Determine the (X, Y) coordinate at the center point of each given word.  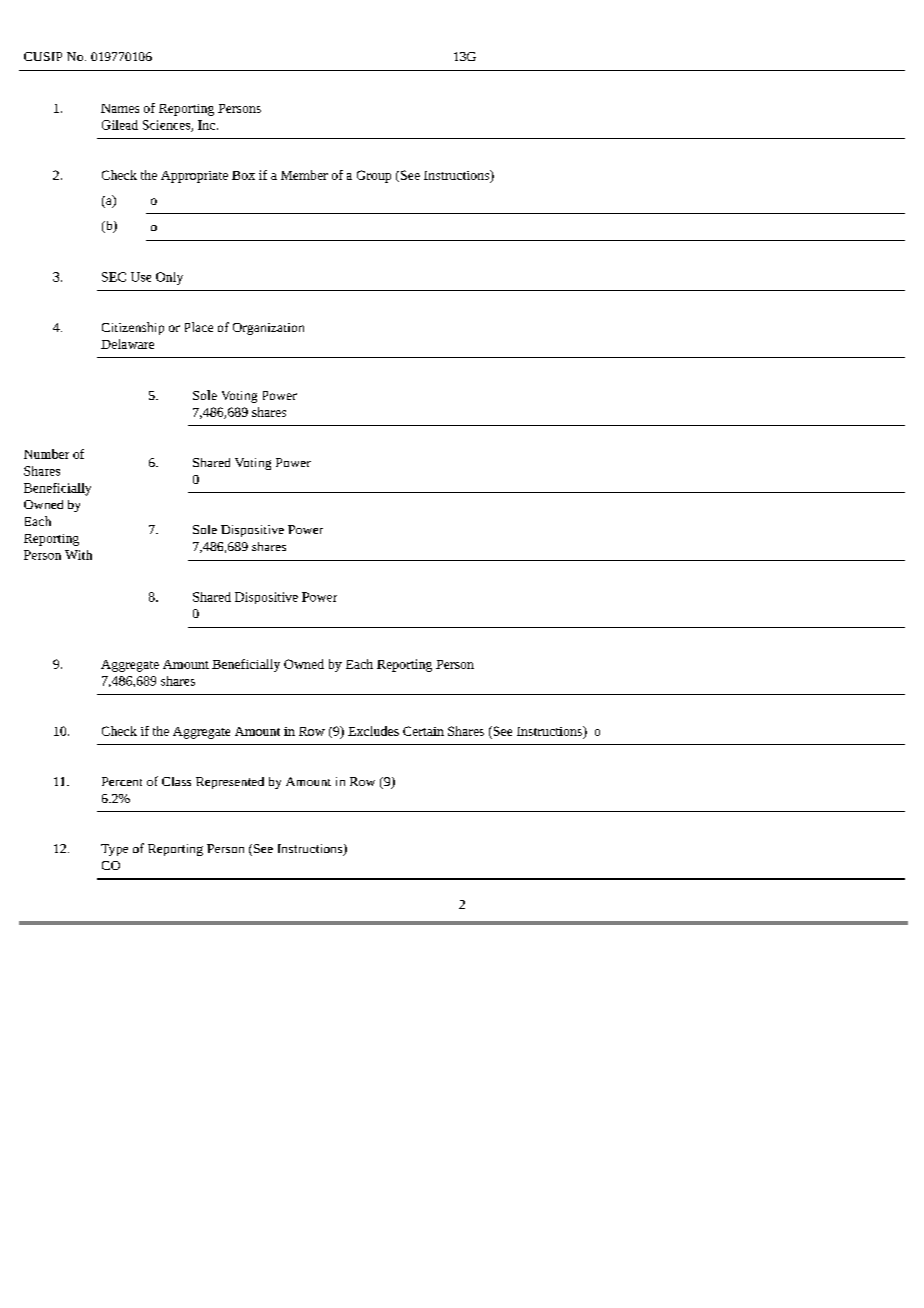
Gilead (120, 125)
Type (114, 850)
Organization (268, 329)
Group (374, 176)
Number (46, 454)
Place (199, 327)
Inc (208, 125)
